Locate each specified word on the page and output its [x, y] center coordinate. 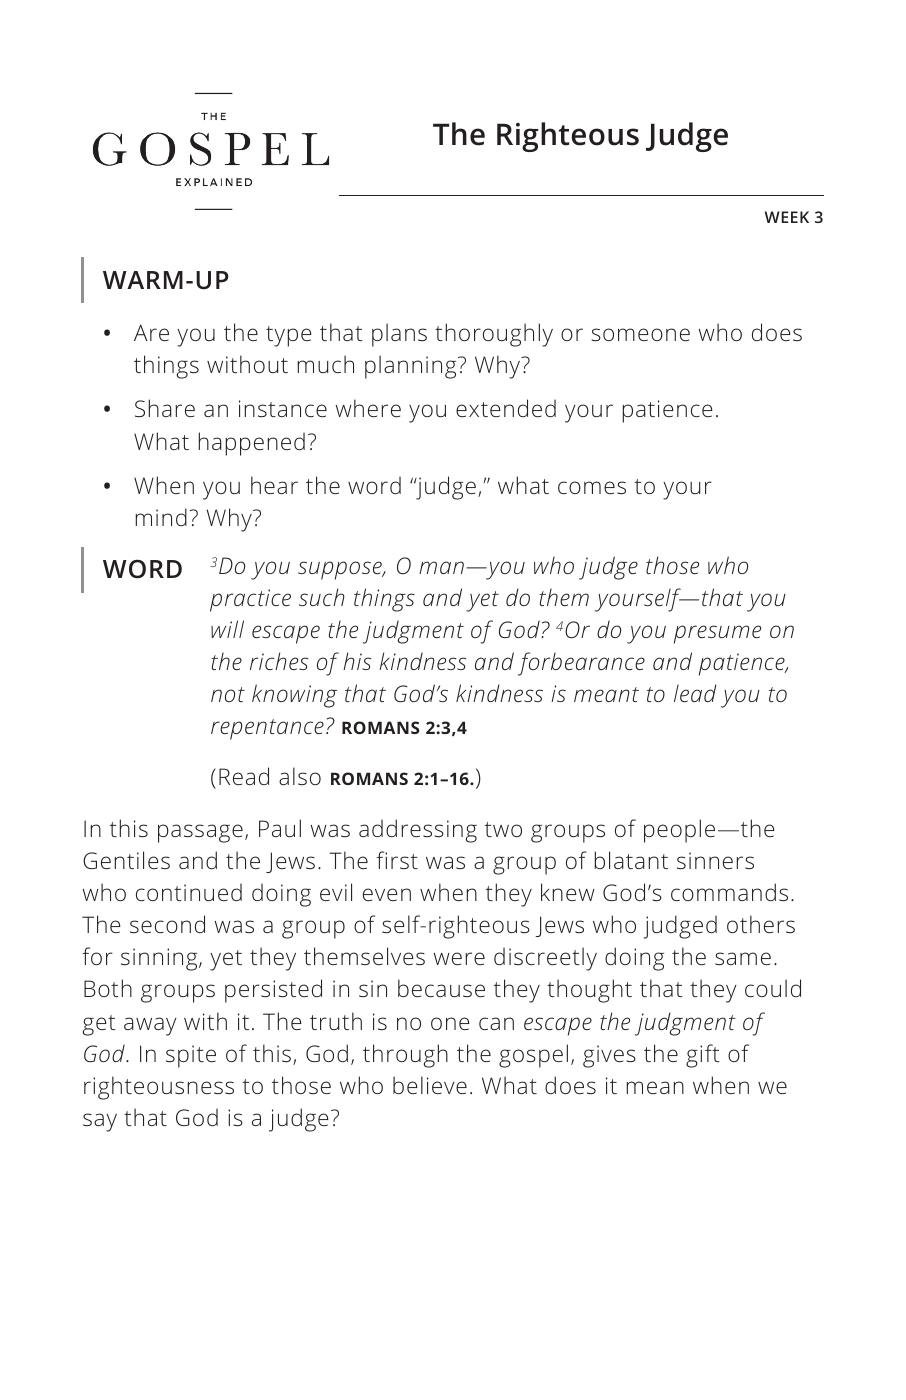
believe [430, 1085]
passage [200, 833]
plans [399, 335]
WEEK [787, 217]
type [289, 336]
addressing [418, 831]
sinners [715, 860]
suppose [341, 570]
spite [191, 1056]
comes [592, 487]
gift [703, 1056]
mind [161, 517]
